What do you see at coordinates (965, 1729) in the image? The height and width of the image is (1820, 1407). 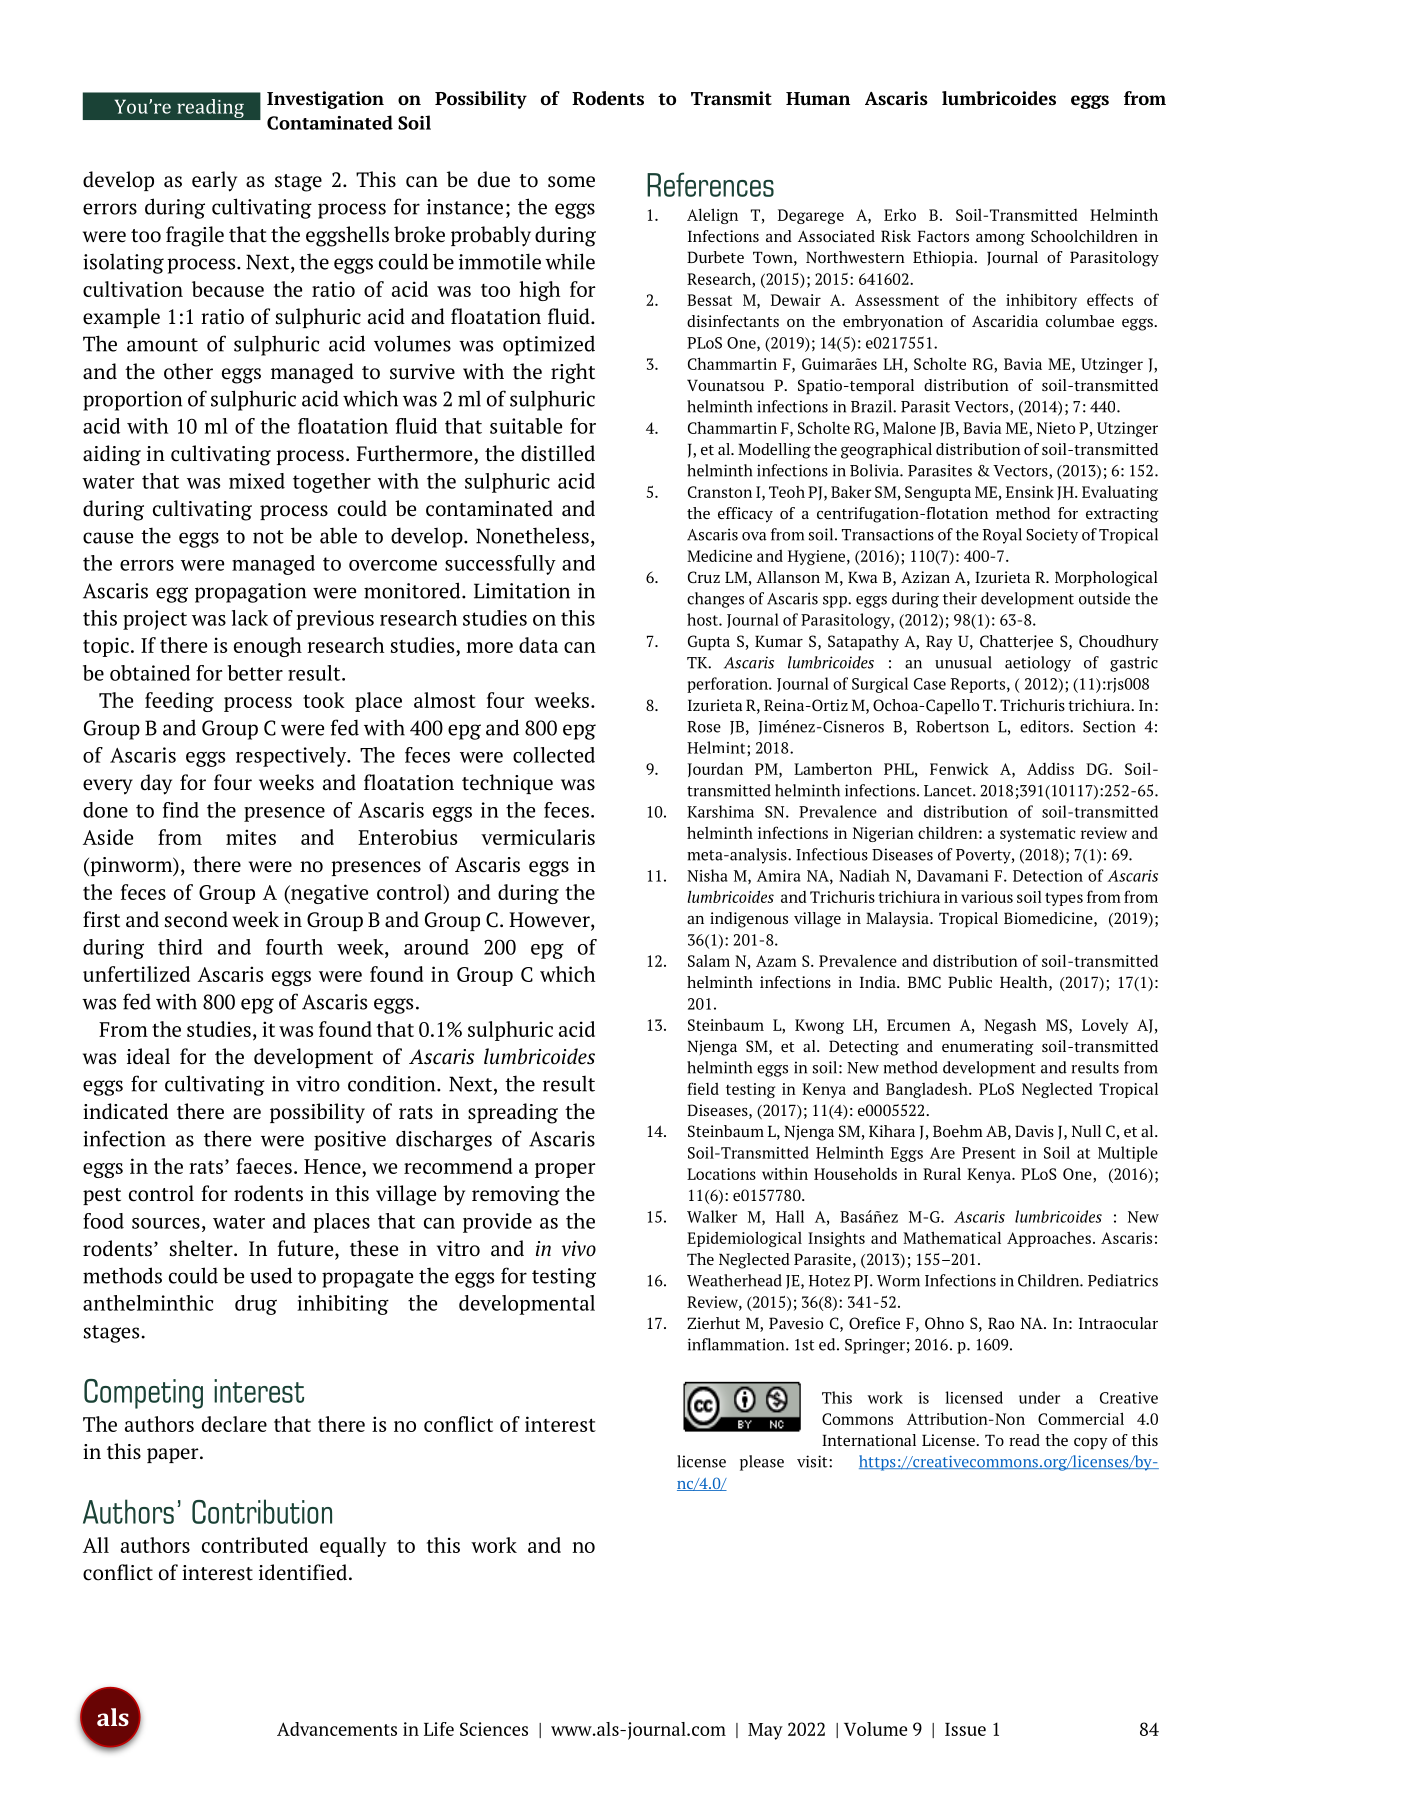 I see `Issue` at bounding box center [965, 1729].
